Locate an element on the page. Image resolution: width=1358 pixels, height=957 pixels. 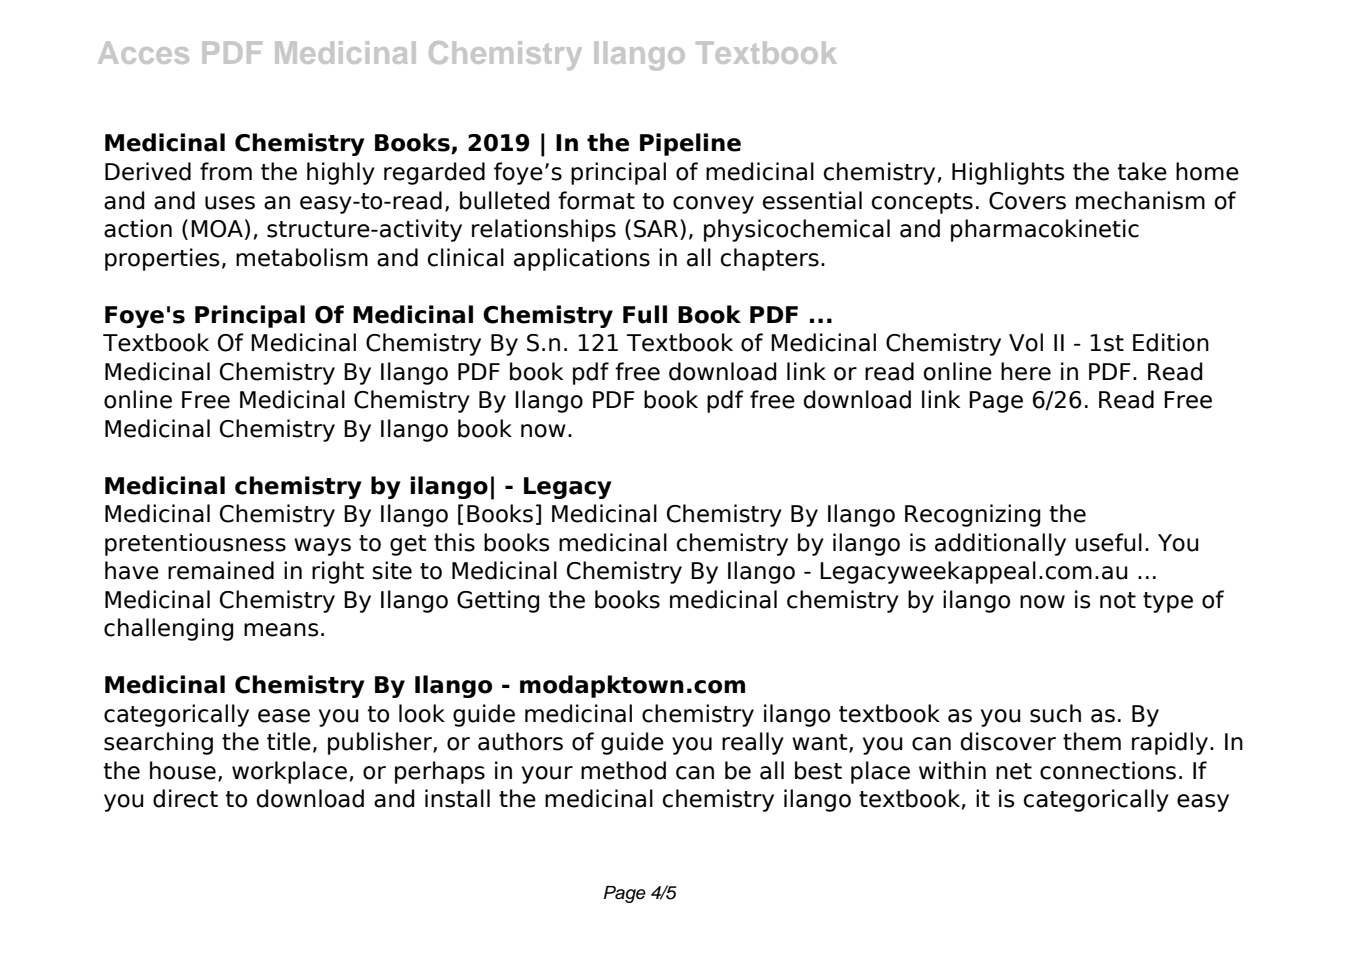
method is located at coordinates (623, 770).
